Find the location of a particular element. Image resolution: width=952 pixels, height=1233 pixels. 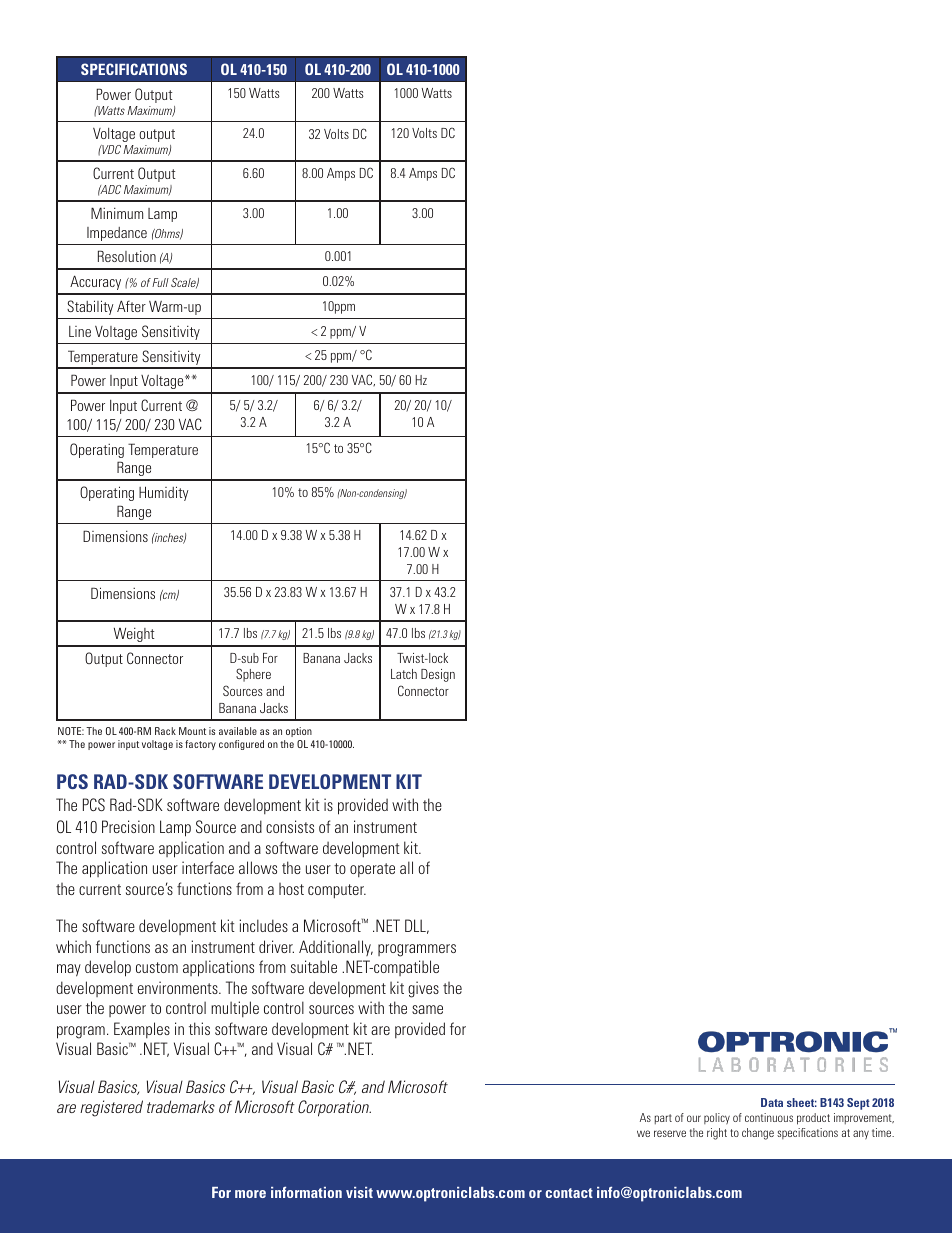

Design is located at coordinates (438, 675).
